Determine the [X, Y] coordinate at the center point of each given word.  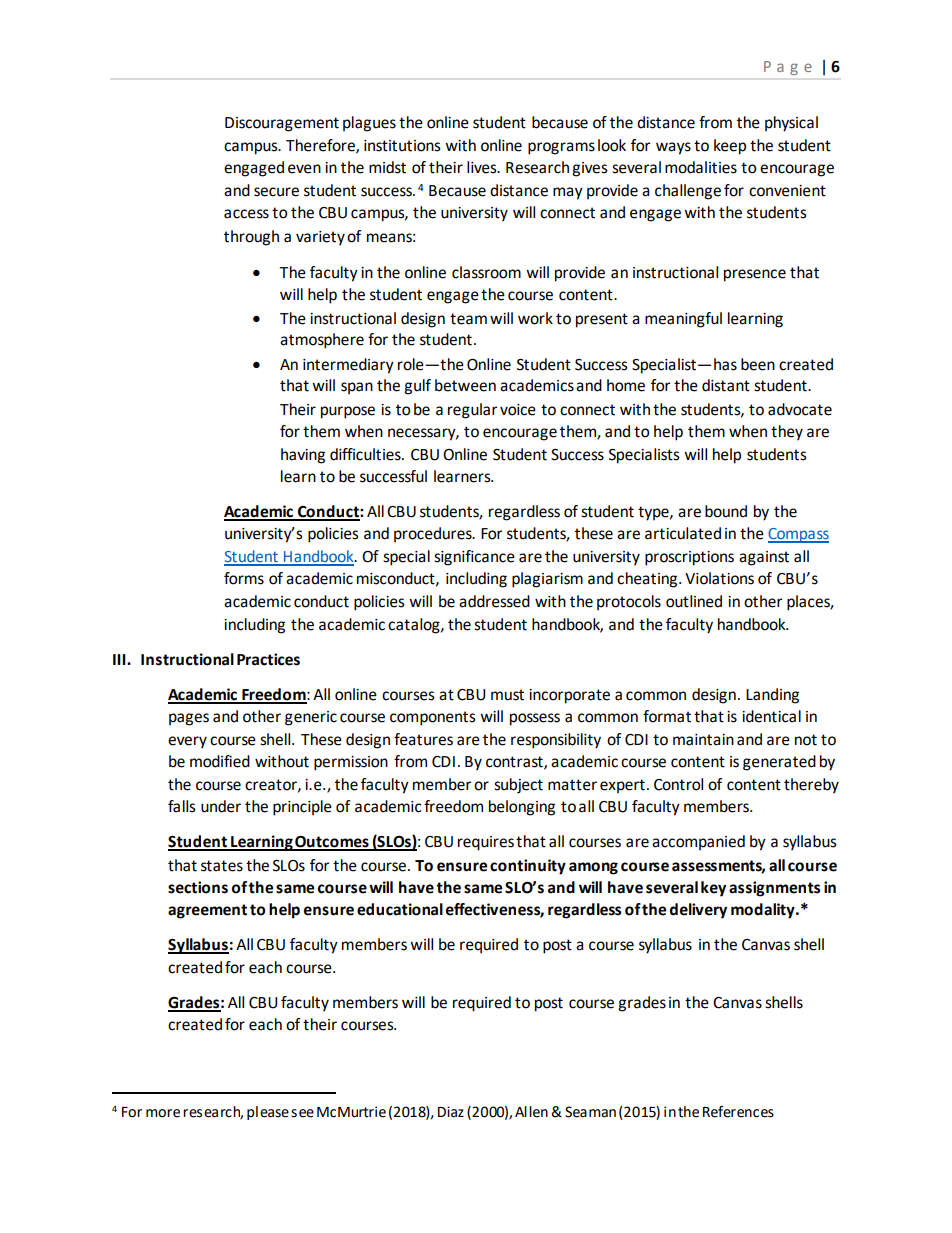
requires [486, 843]
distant [726, 385]
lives [483, 167]
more [163, 1113]
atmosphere [322, 341]
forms [244, 578]
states [222, 866]
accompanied [698, 842]
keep [730, 147]
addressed [494, 601]
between [465, 385]
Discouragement [282, 124]
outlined [694, 601]
